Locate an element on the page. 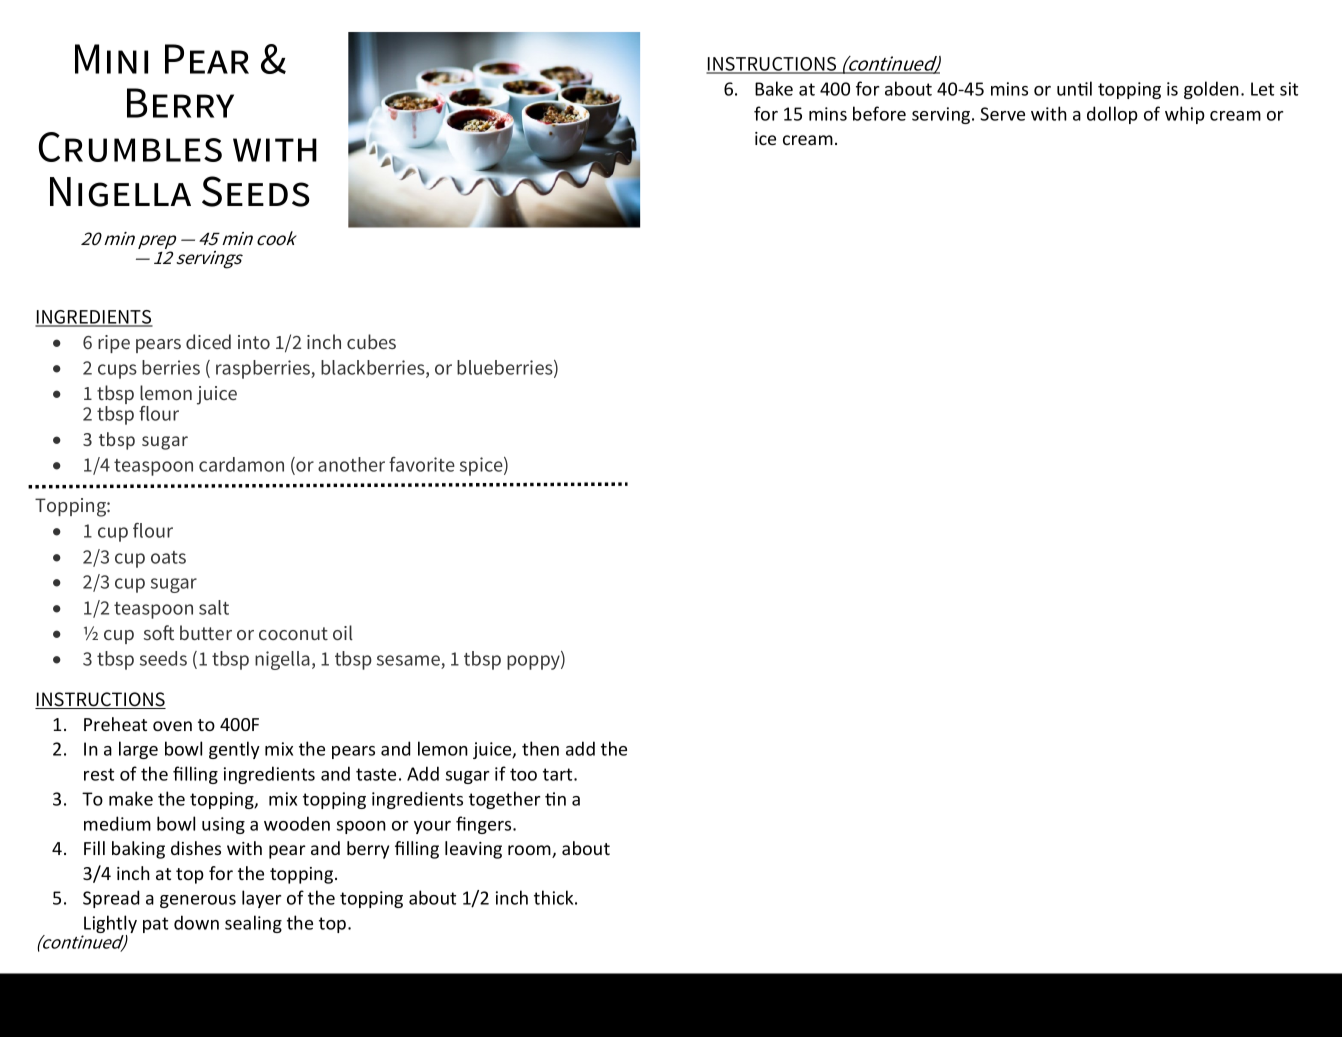  dollop is located at coordinates (1112, 115).
